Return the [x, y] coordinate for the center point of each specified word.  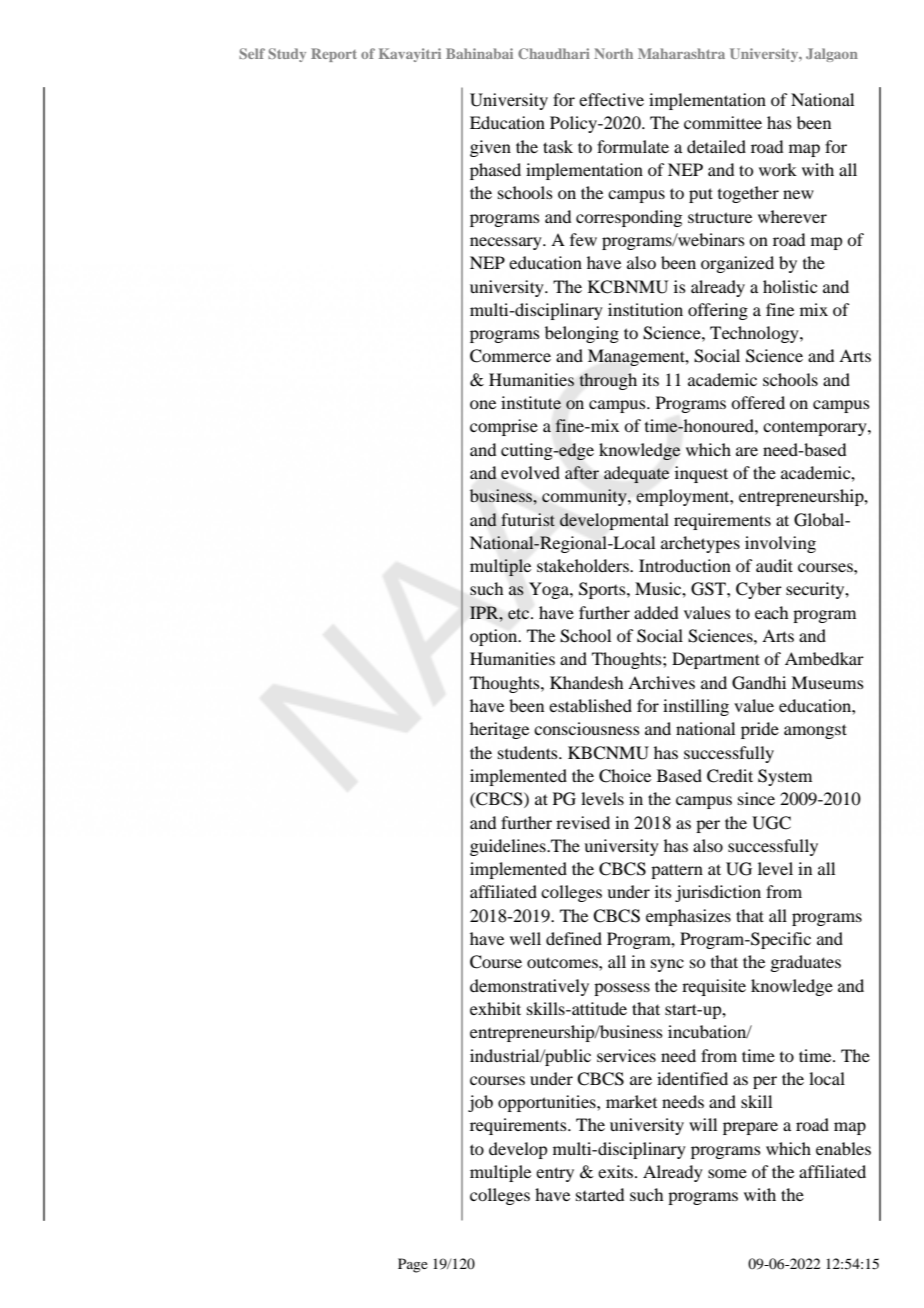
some [727, 1173]
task [558, 146]
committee [723, 122]
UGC [771, 823]
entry [555, 1174]
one [483, 404]
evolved [530, 472]
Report [334, 55]
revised [583, 822]
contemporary [816, 429]
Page [413, 1265]
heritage [499, 730]
